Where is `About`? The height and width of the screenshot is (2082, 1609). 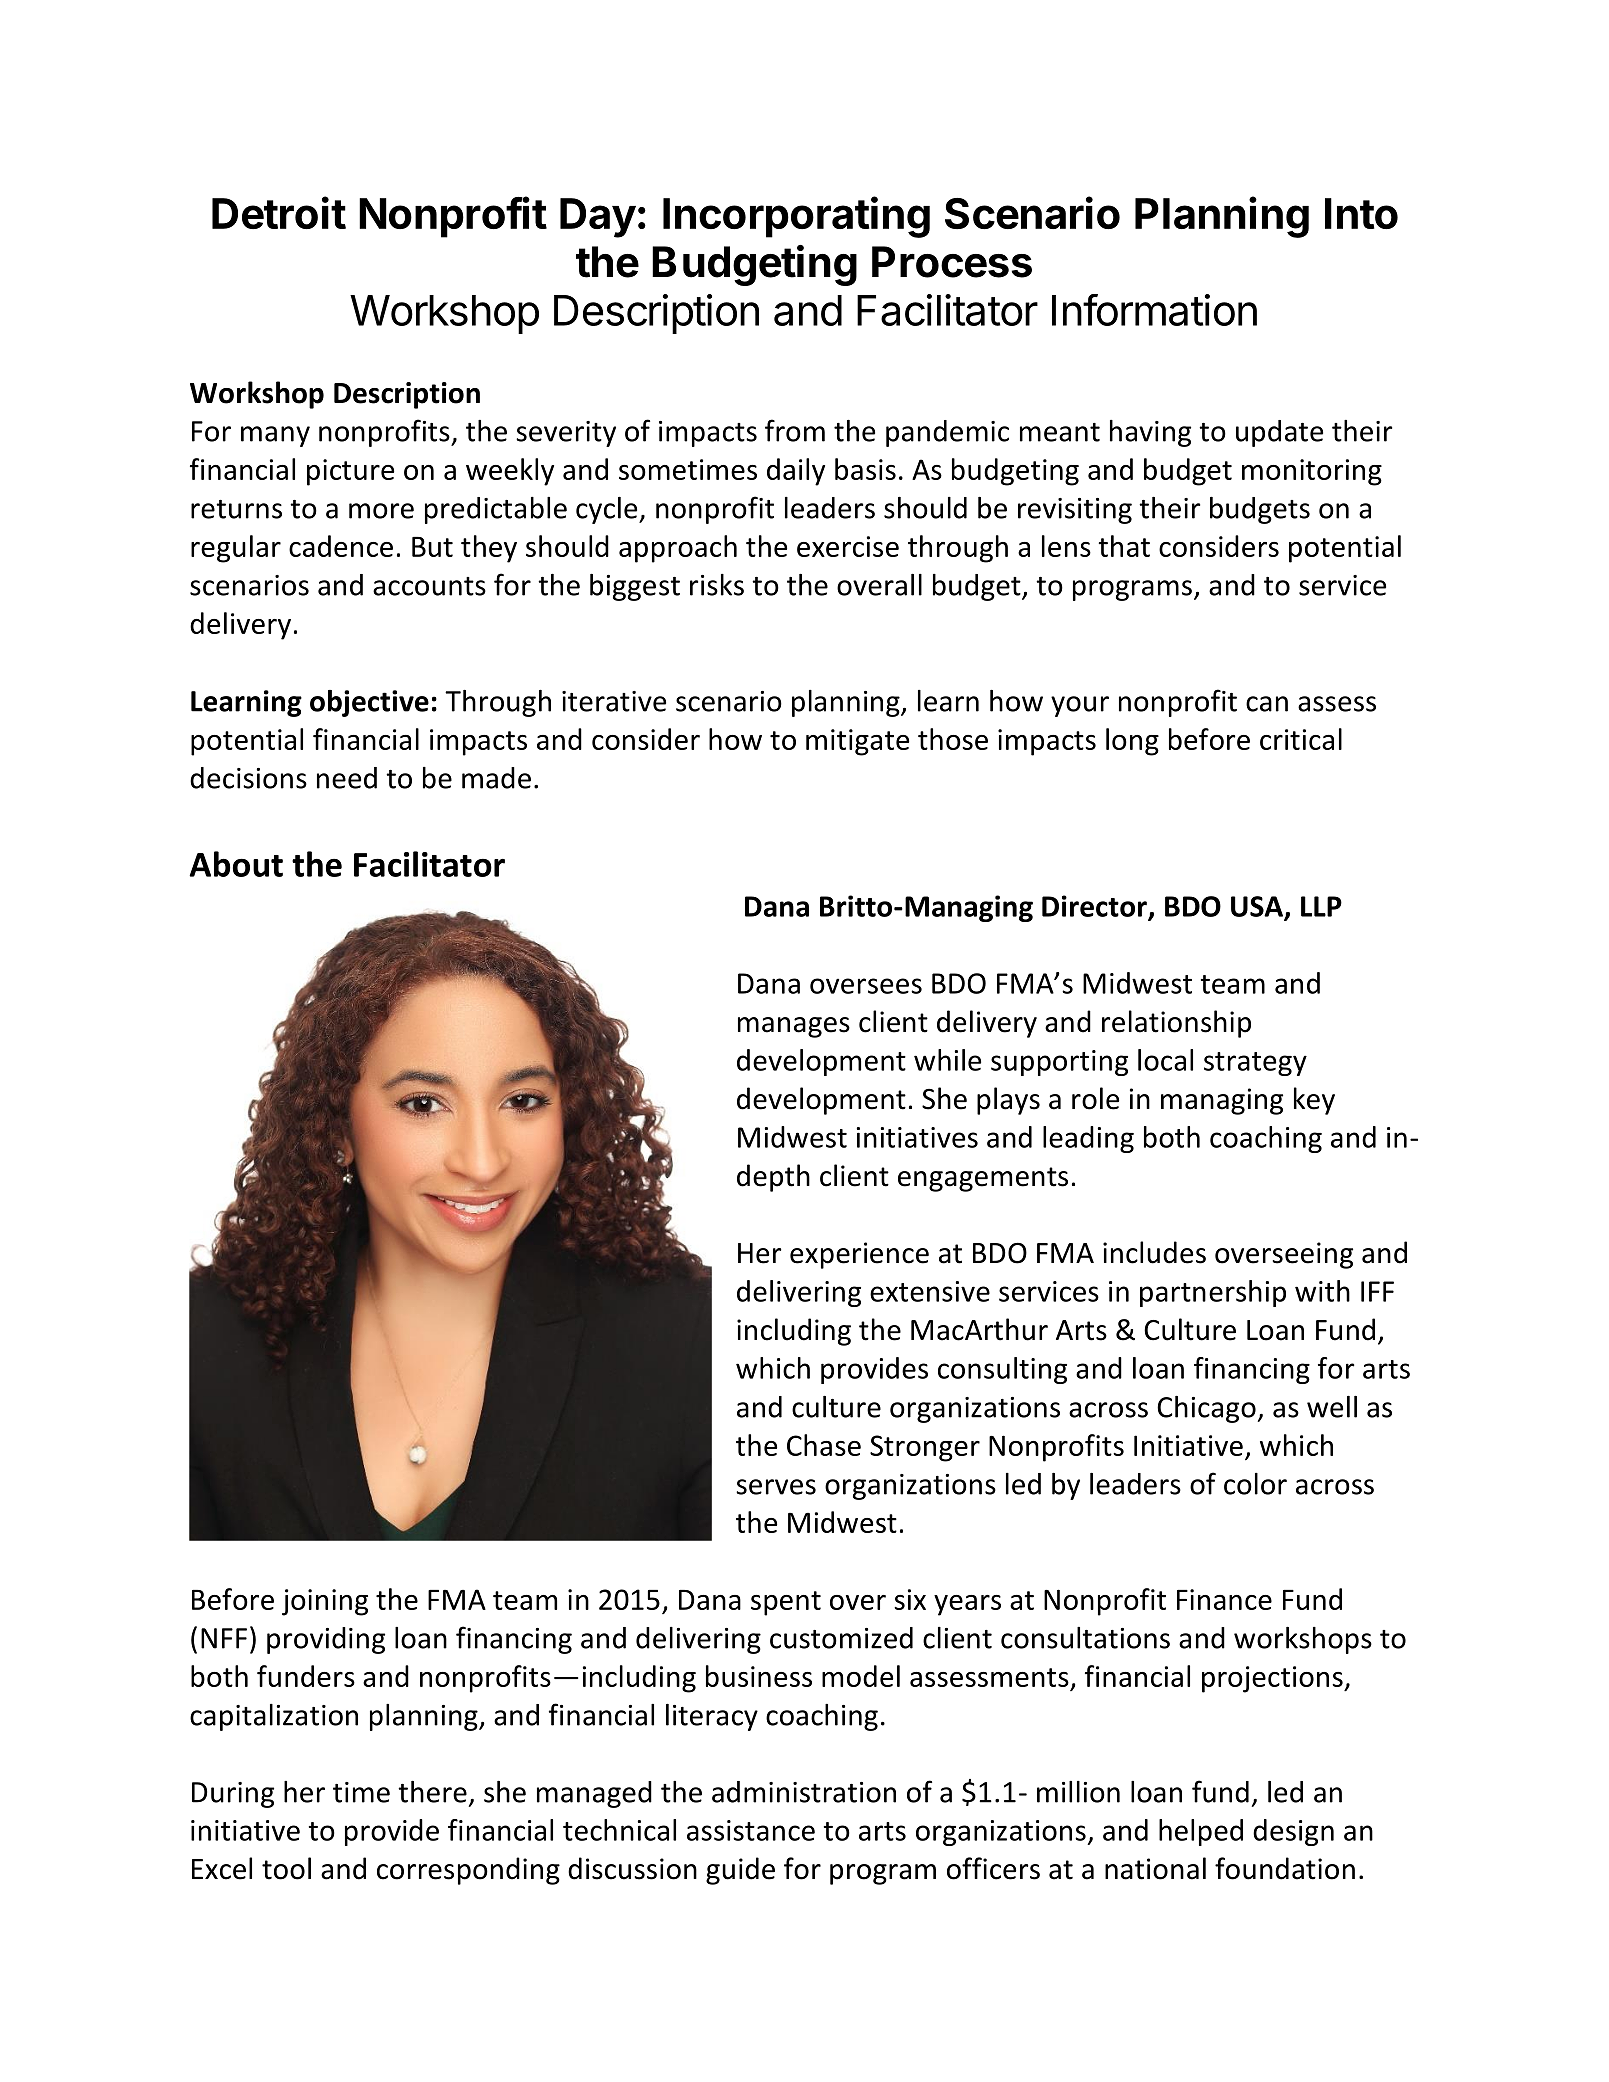 About is located at coordinates (236, 864).
